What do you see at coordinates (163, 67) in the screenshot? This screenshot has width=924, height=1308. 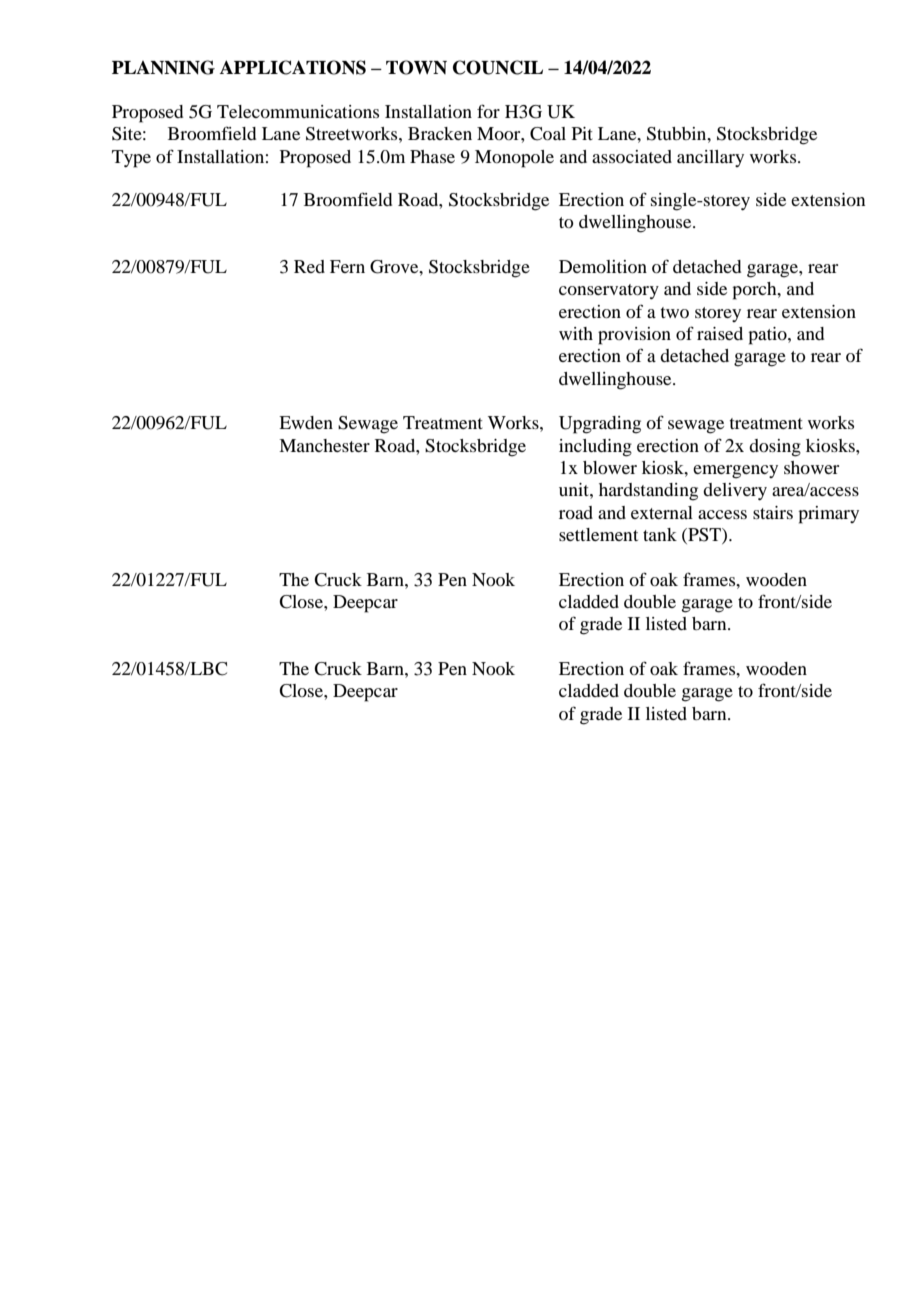 I see `PLANNING` at bounding box center [163, 67].
